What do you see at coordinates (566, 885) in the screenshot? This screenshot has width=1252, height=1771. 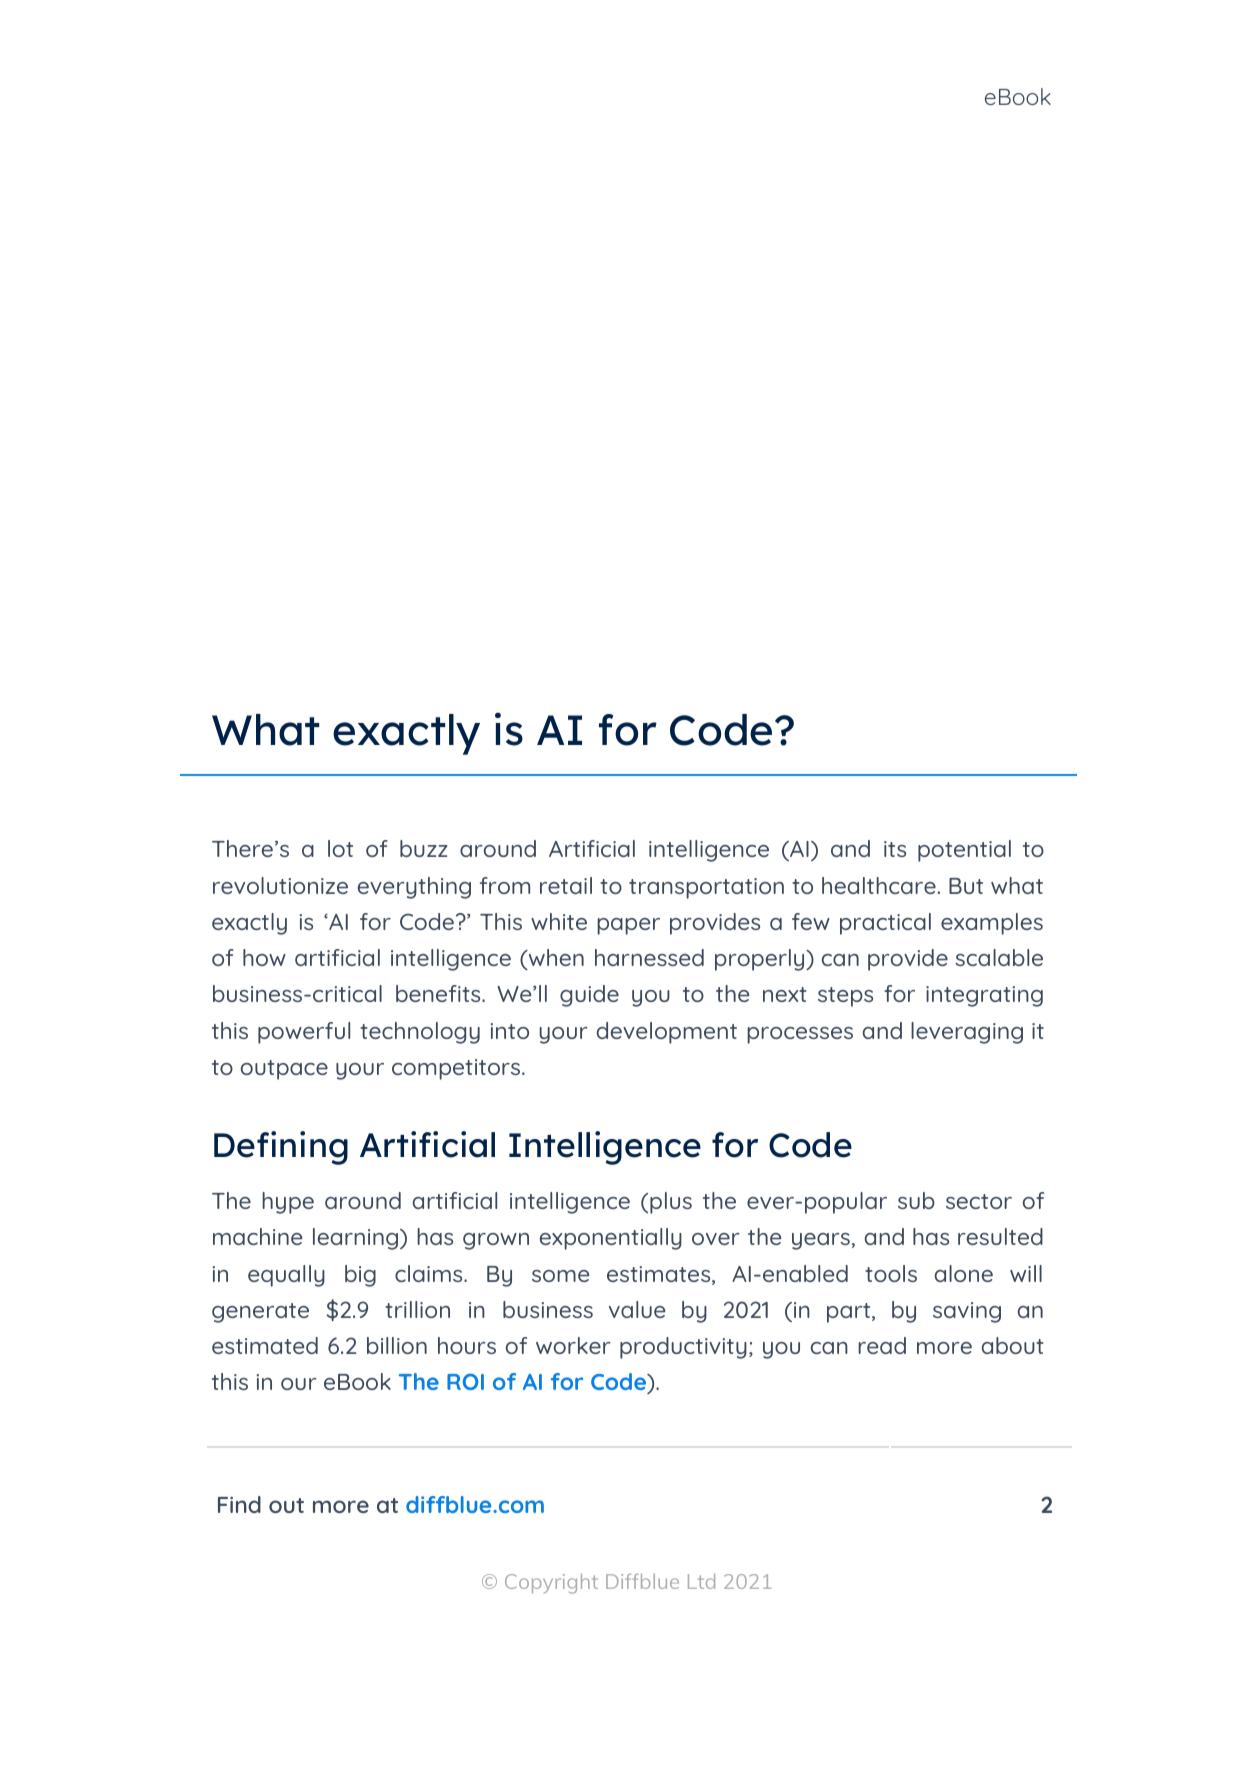 I see `retail` at bounding box center [566, 885].
